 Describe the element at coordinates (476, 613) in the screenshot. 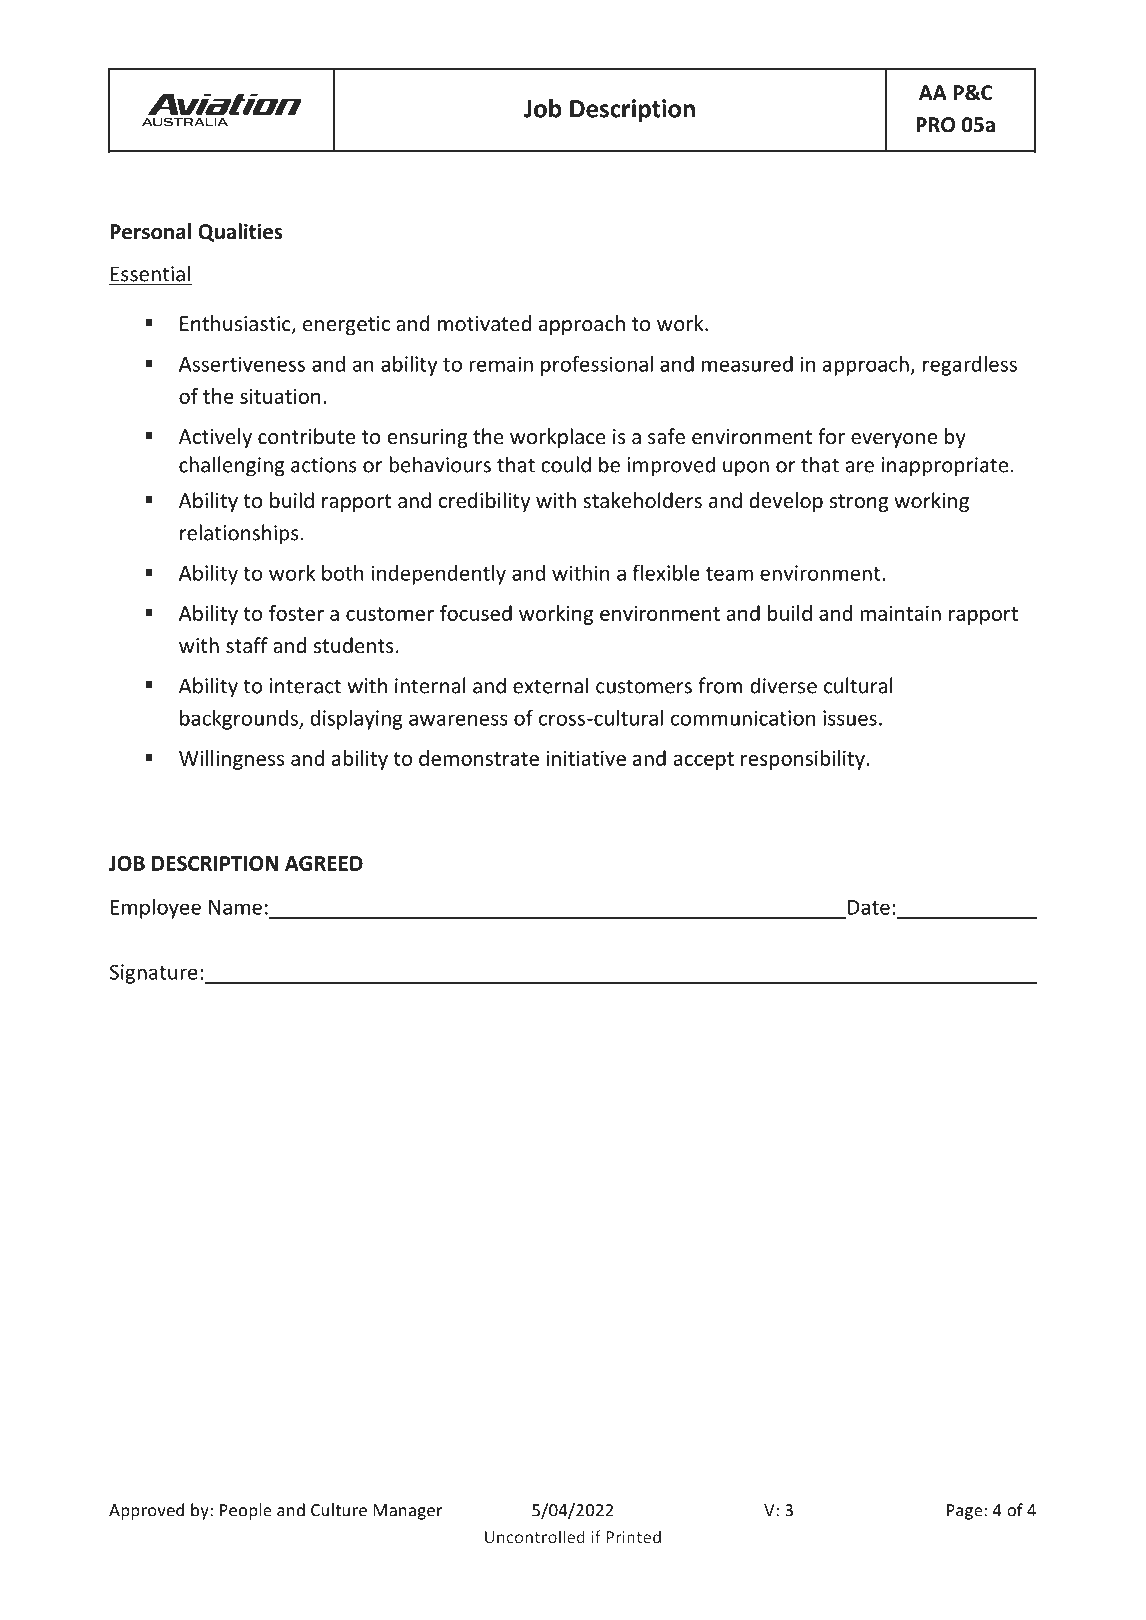

I see `focused` at that location.
